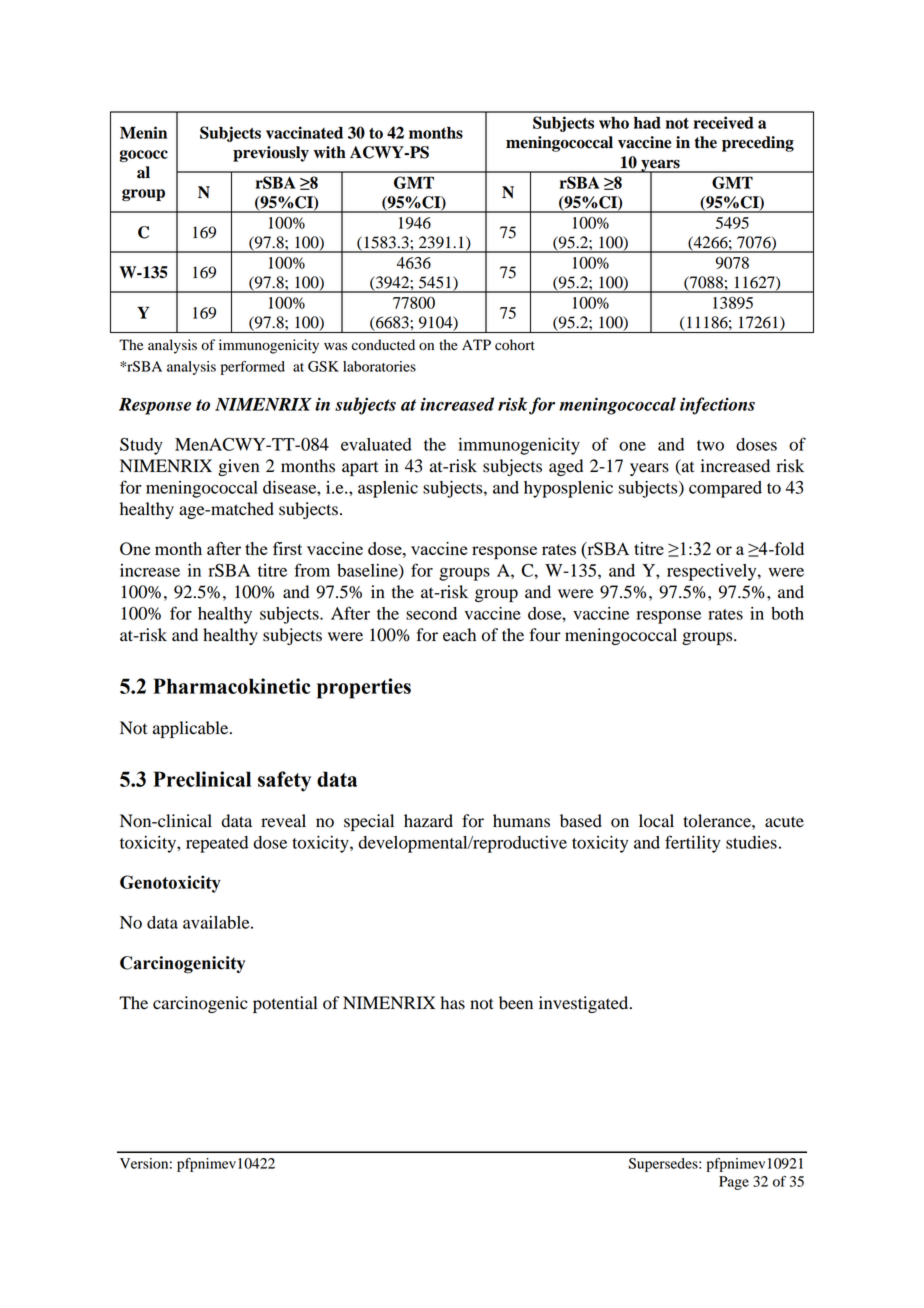 The image size is (924, 1308). Describe the element at coordinates (253, 368) in the page. I see `performed` at that location.
